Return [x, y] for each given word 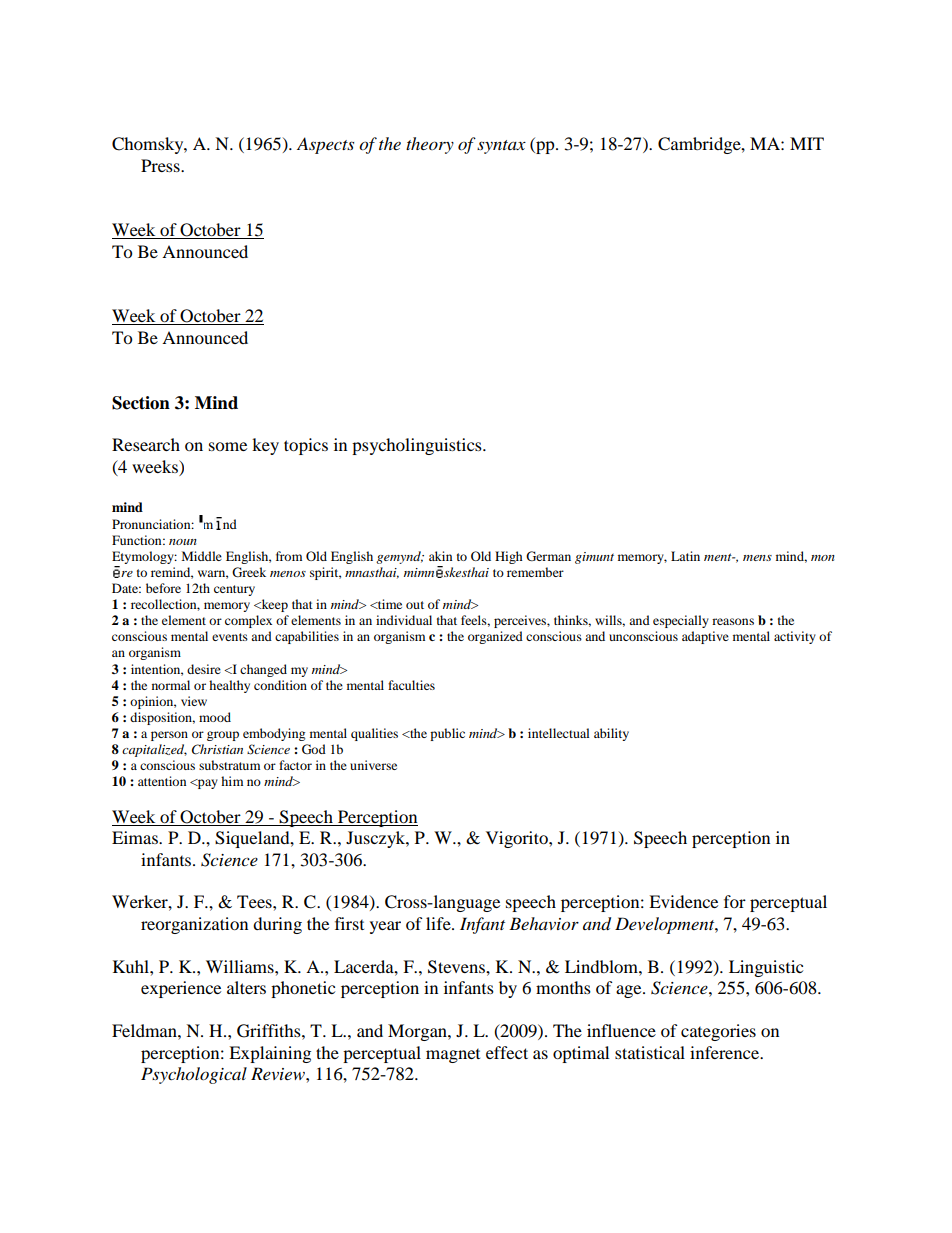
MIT [807, 143]
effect [507, 1052]
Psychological [194, 1075]
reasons [733, 621]
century [234, 590]
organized [495, 637]
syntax [501, 147]
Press [161, 165]
